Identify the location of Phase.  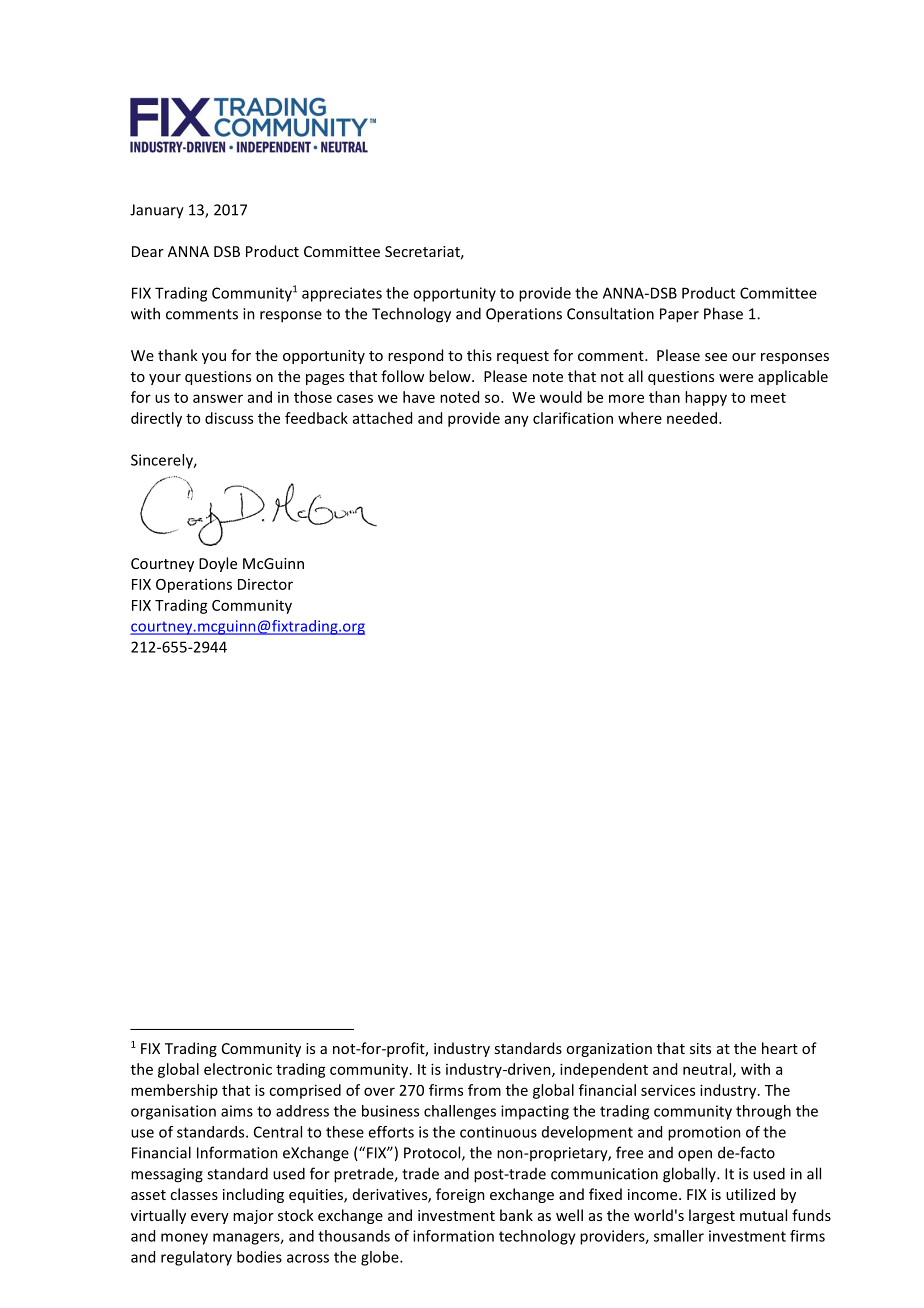
(723, 313).
